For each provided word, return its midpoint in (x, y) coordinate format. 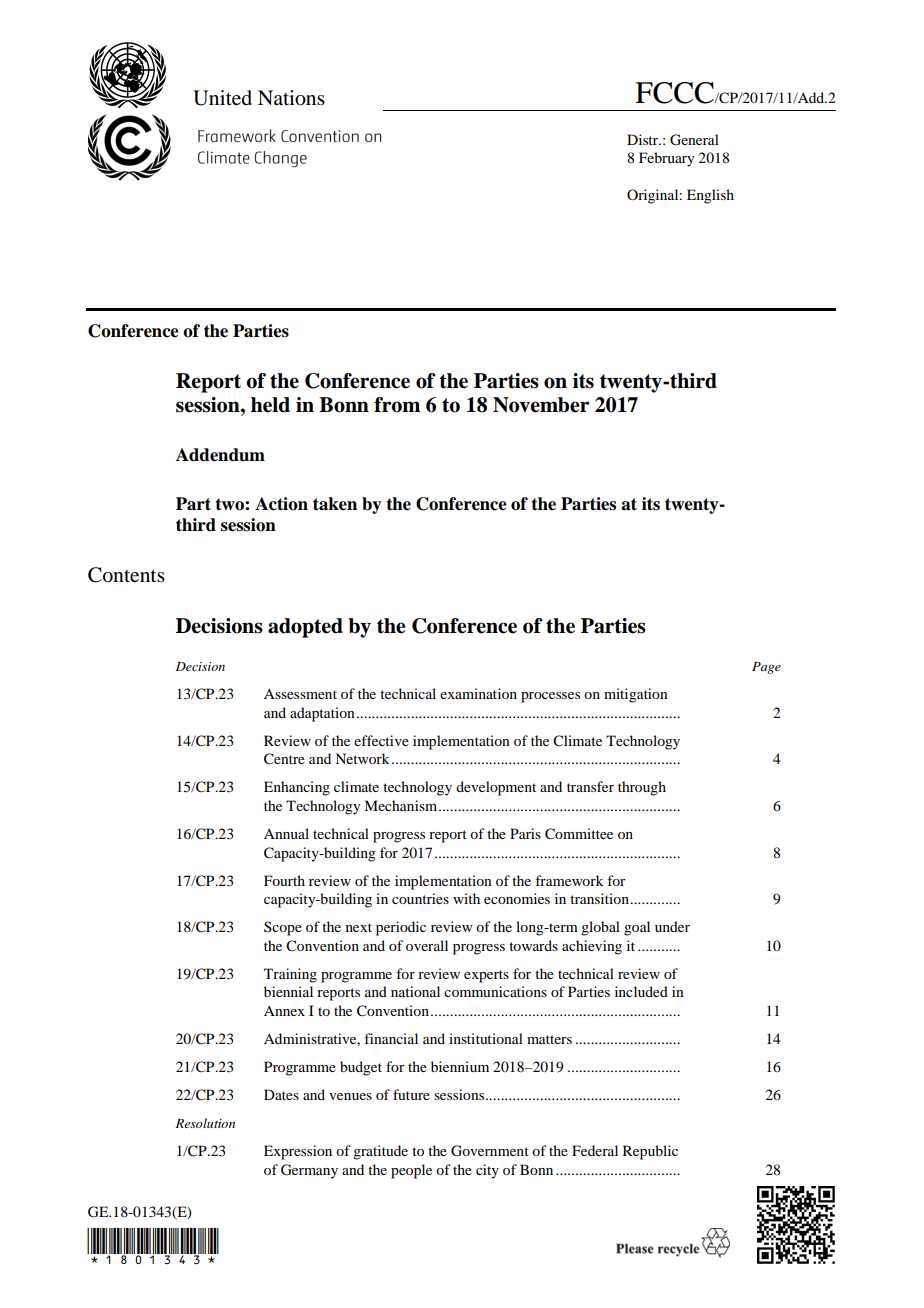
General (694, 140)
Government (490, 1151)
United (222, 98)
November (541, 405)
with (466, 898)
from (397, 405)
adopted (305, 628)
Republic (650, 1152)
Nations (291, 98)
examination (478, 693)
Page (766, 668)
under (672, 926)
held (270, 405)
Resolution (205, 1123)
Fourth (284, 880)
